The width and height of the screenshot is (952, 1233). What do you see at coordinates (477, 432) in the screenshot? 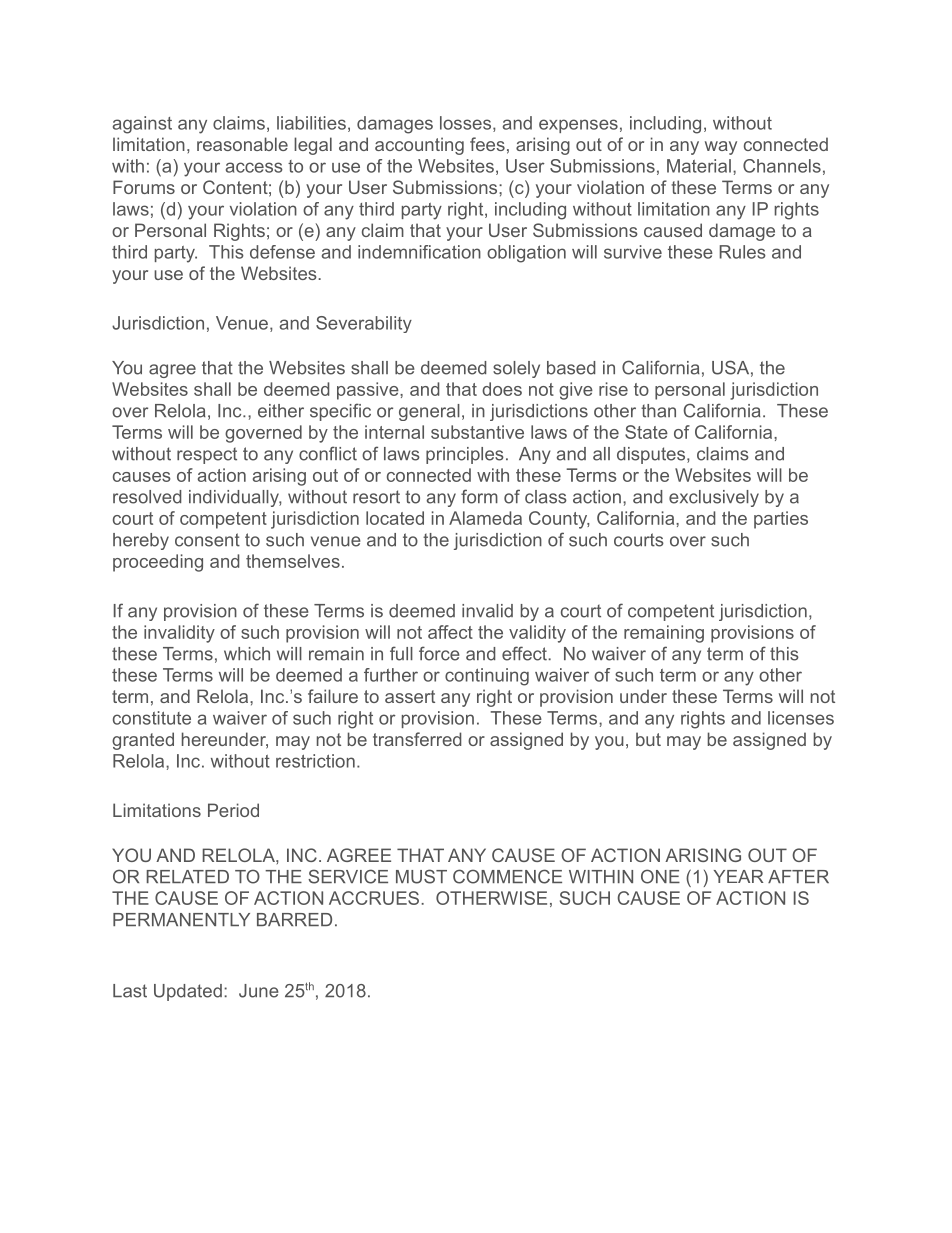
I see `substantive` at bounding box center [477, 432].
